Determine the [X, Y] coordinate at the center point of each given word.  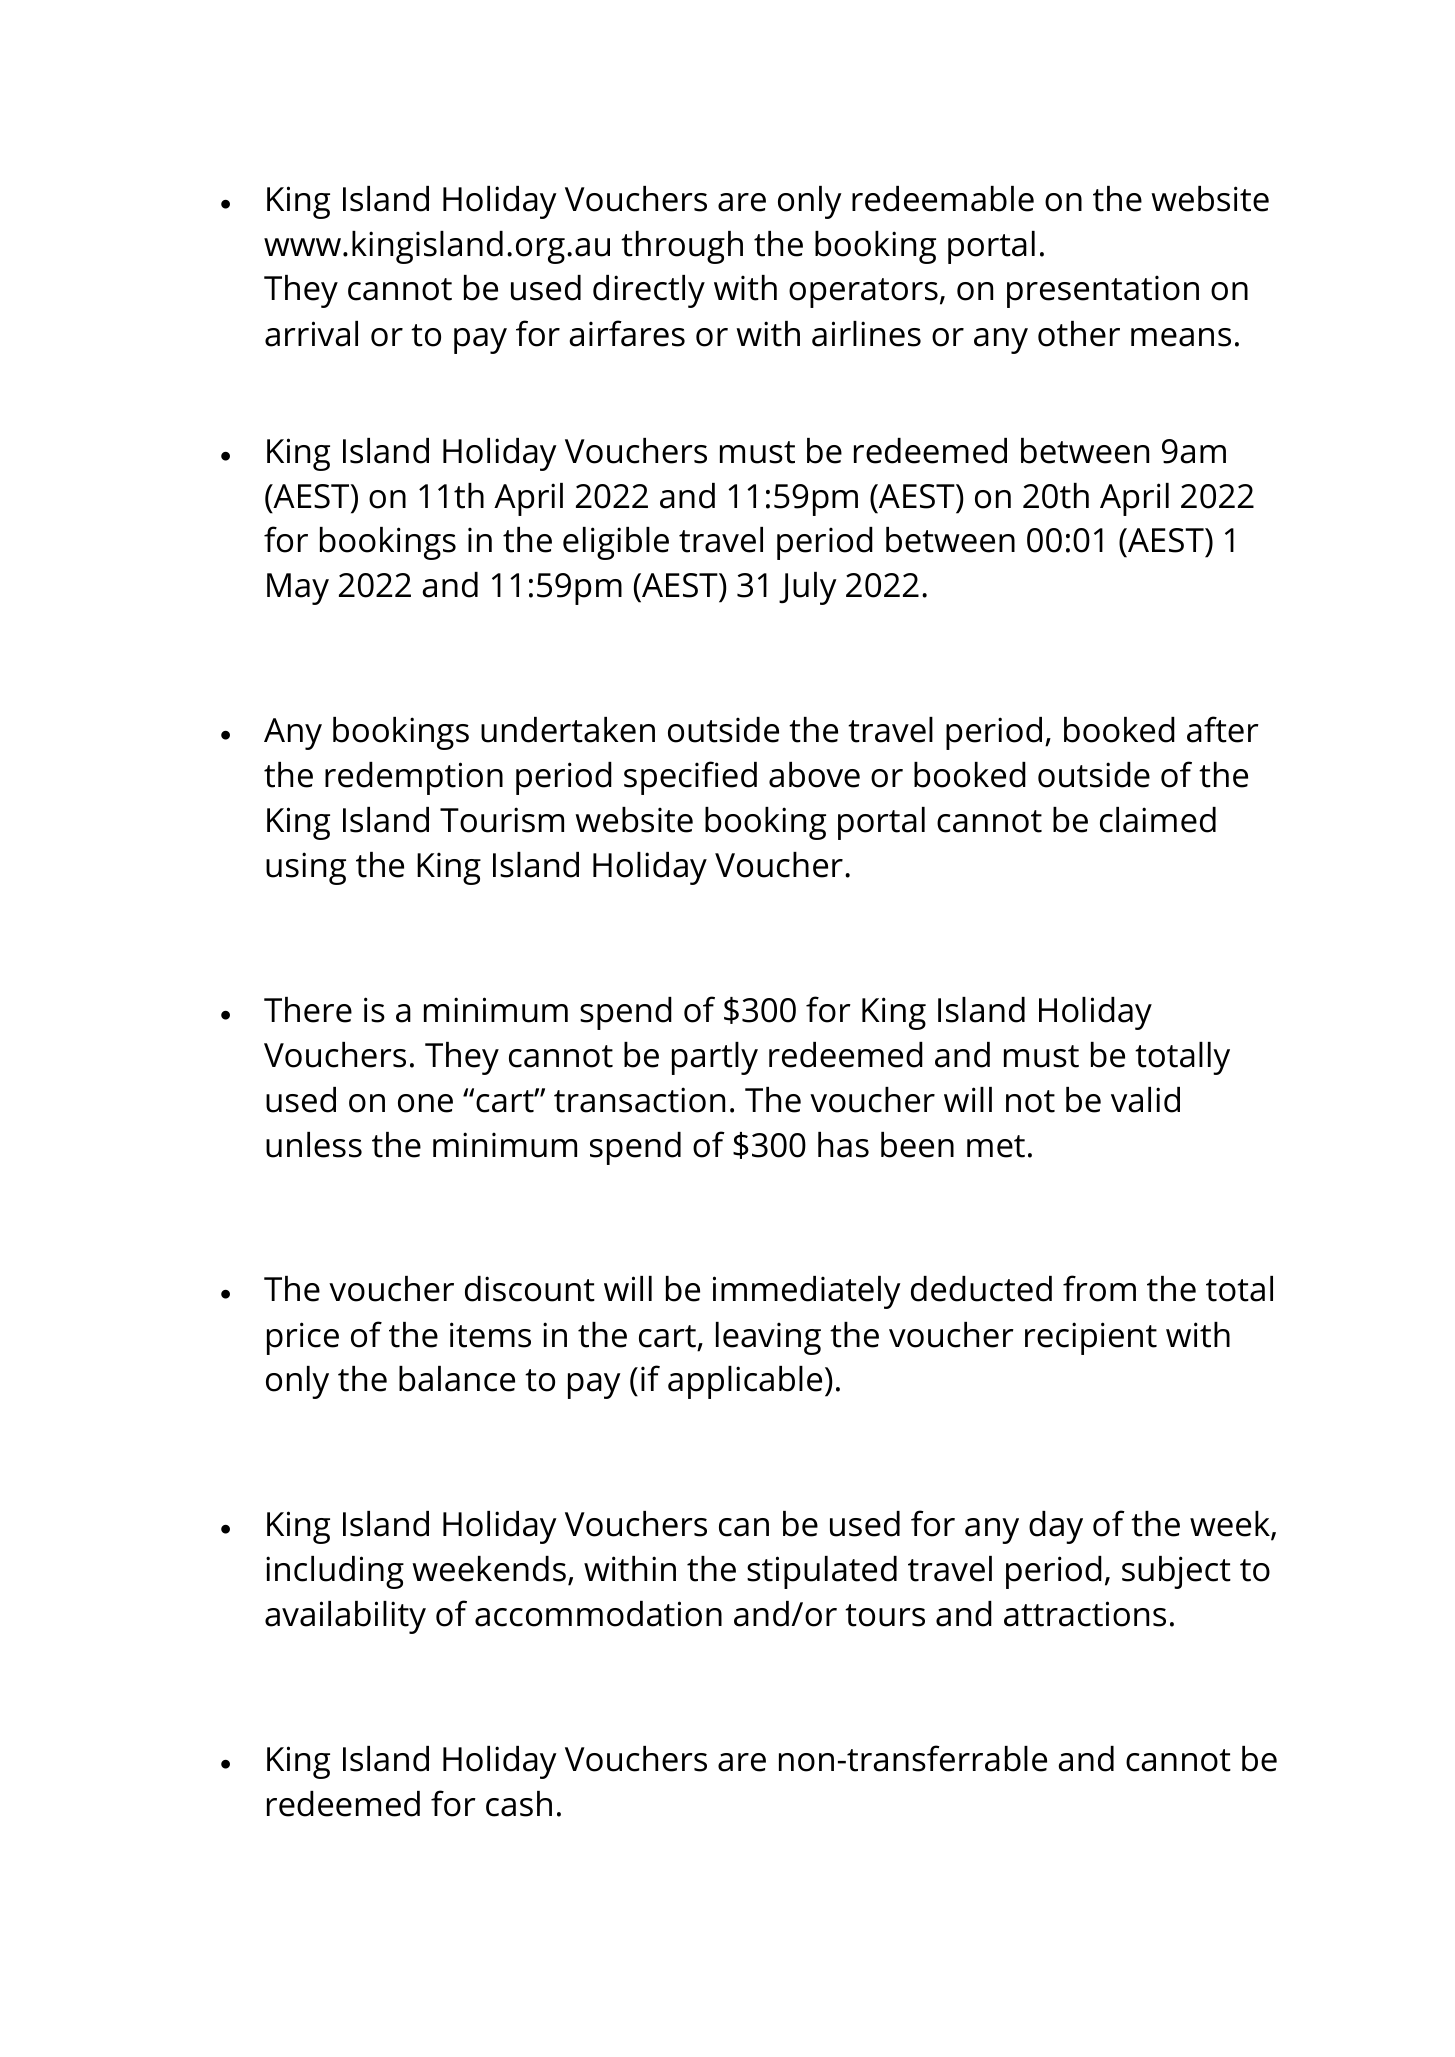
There [308, 1010]
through [682, 247]
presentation [1103, 291]
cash [519, 1804]
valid [1145, 1100]
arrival [311, 334]
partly [715, 1058]
